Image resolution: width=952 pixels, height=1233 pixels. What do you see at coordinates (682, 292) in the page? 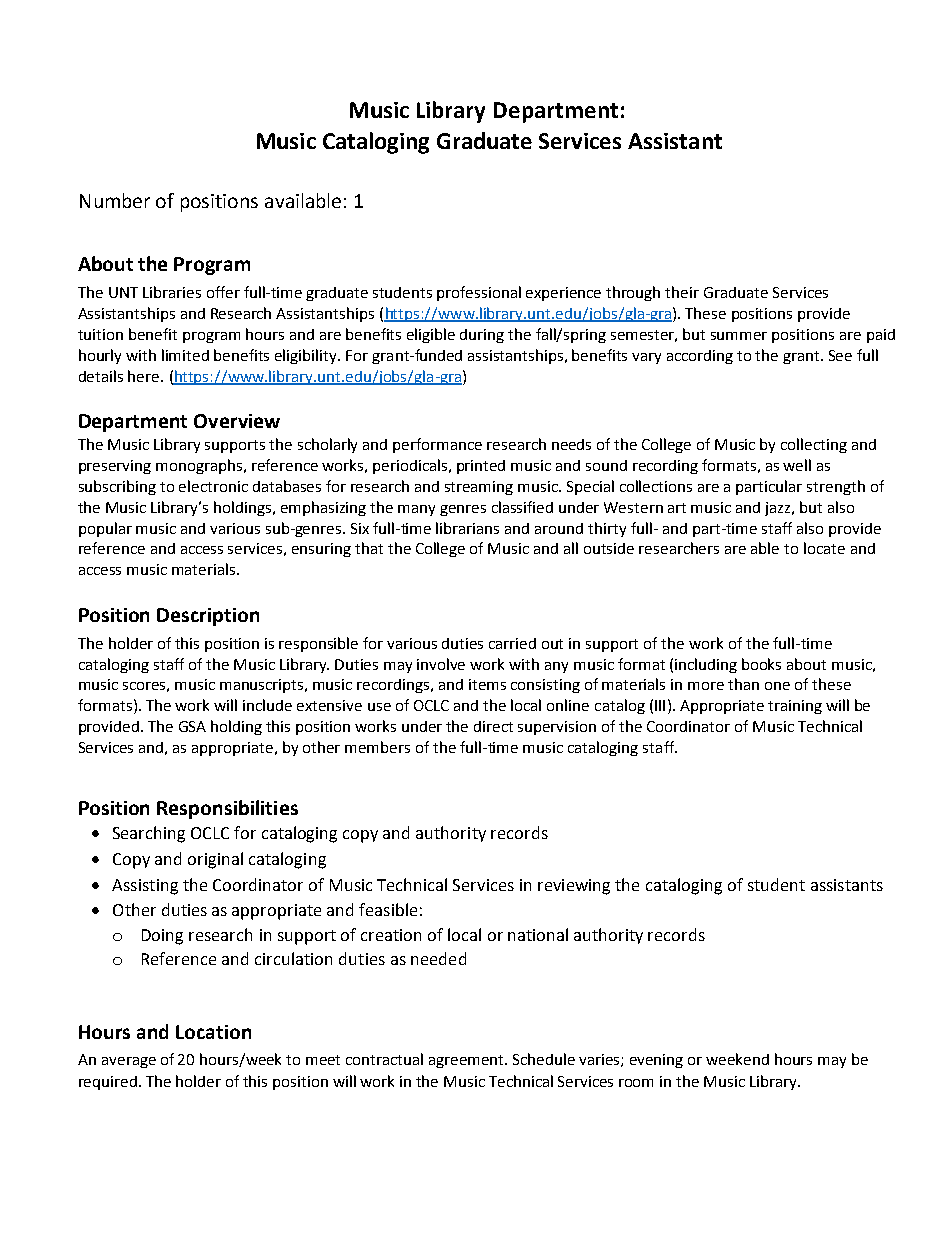
I see `their` at bounding box center [682, 292].
